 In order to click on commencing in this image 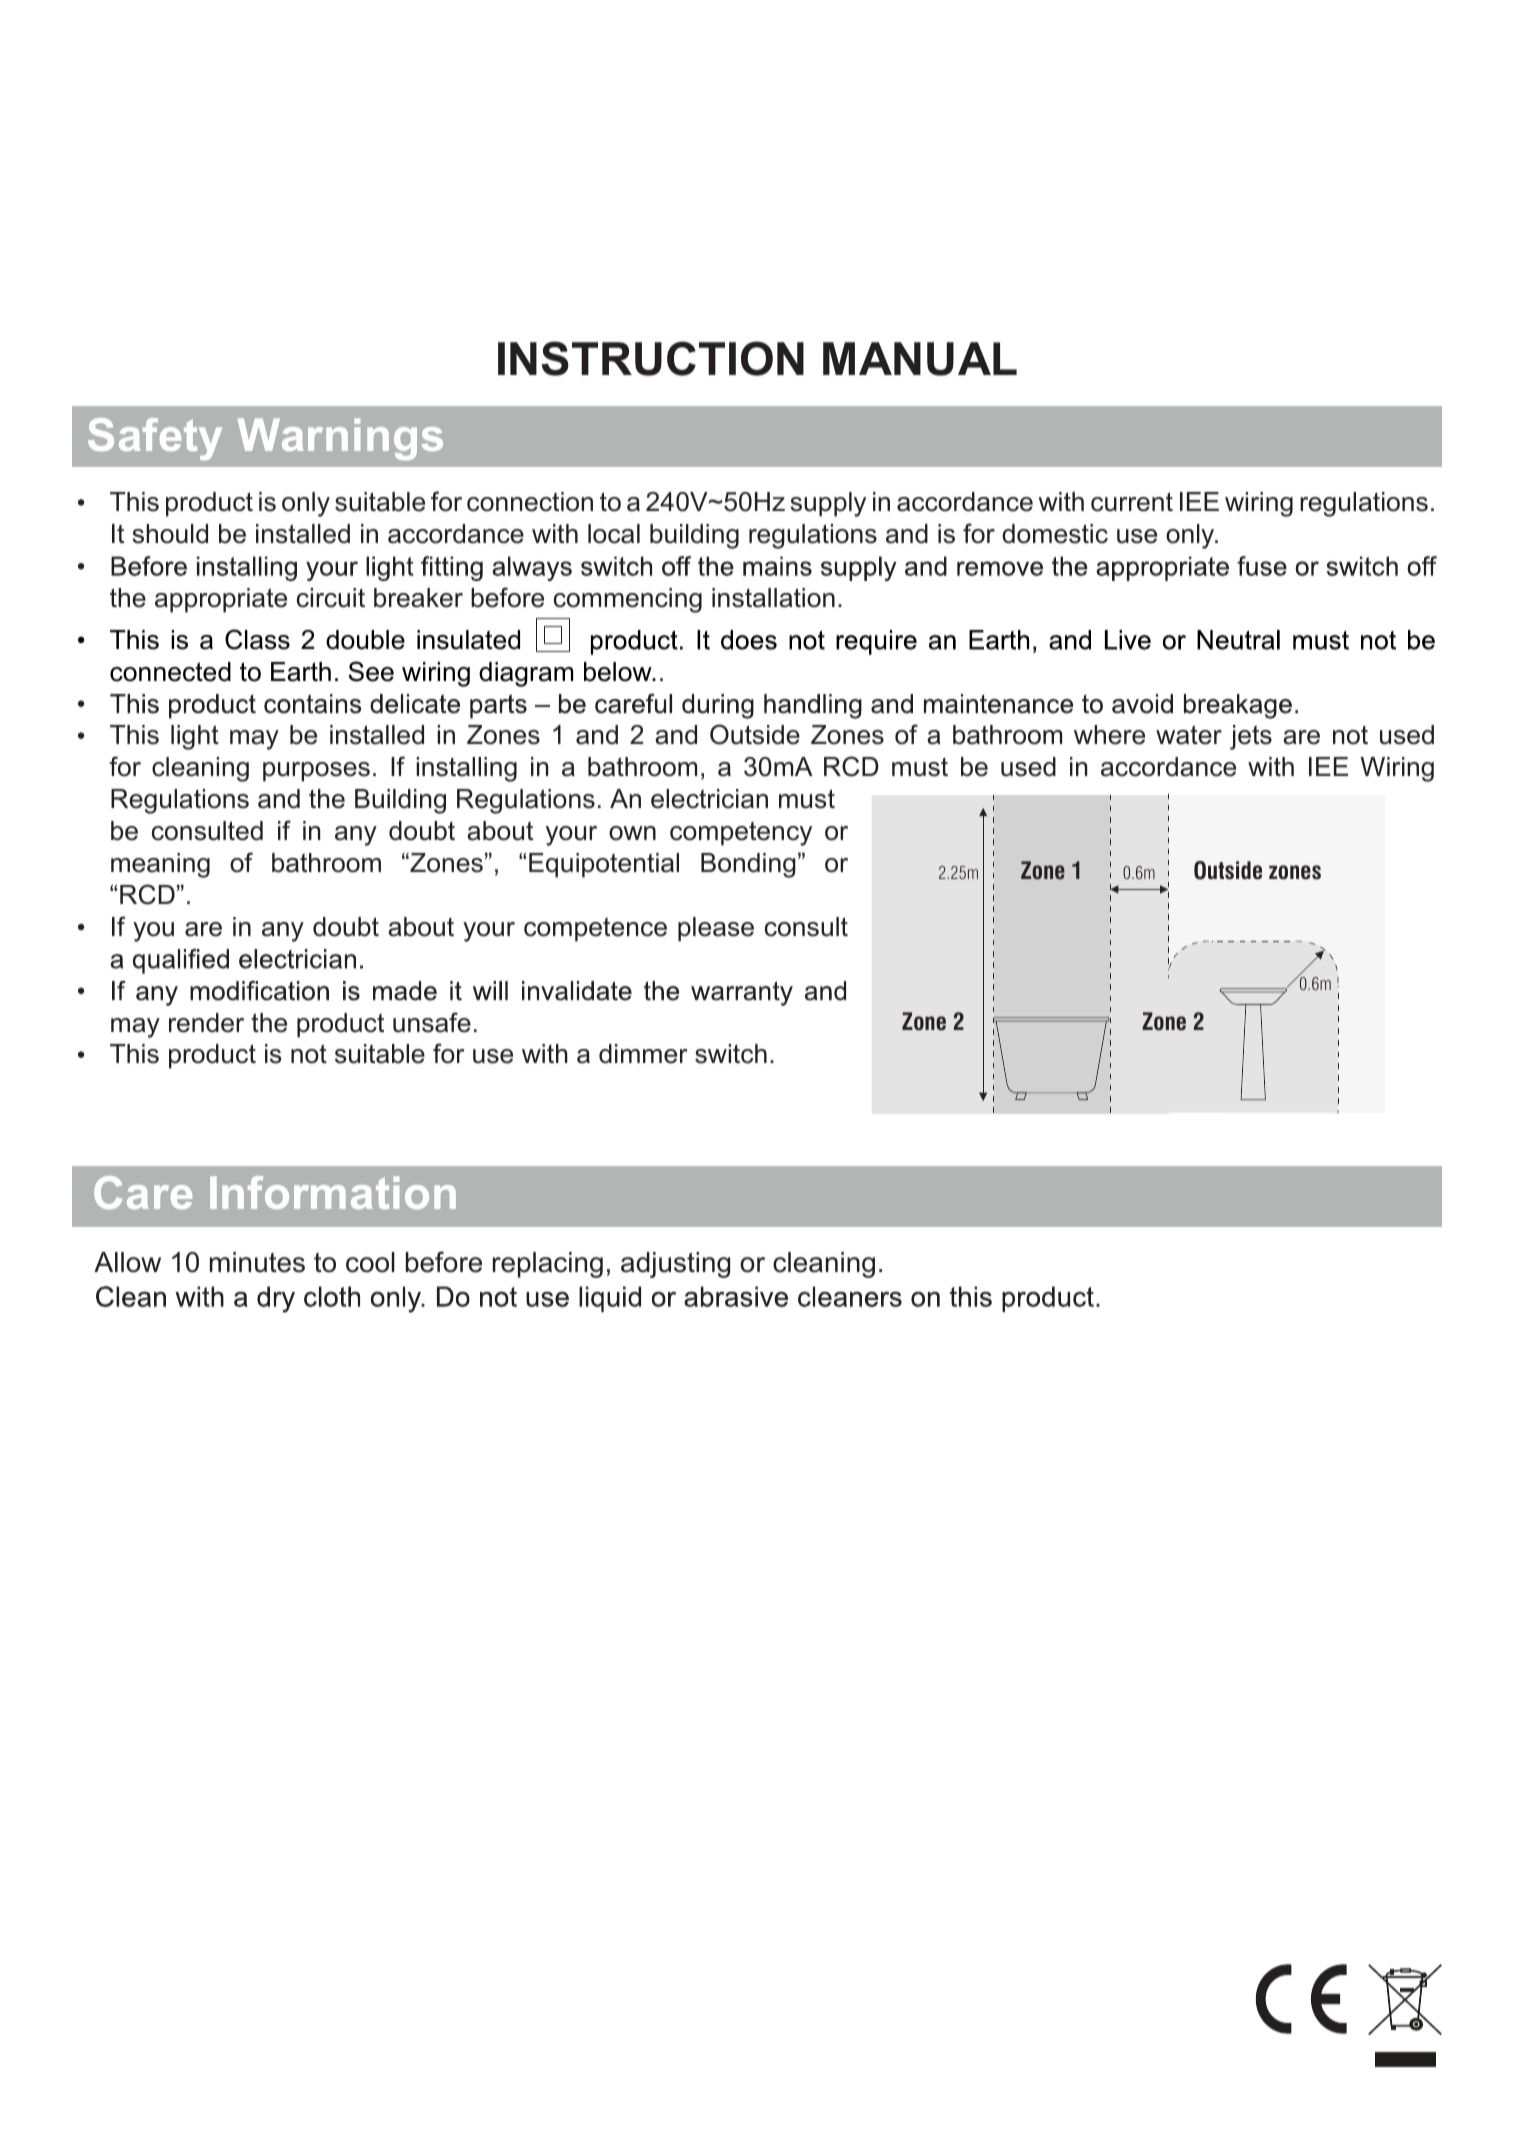, I will do `click(628, 600)`.
